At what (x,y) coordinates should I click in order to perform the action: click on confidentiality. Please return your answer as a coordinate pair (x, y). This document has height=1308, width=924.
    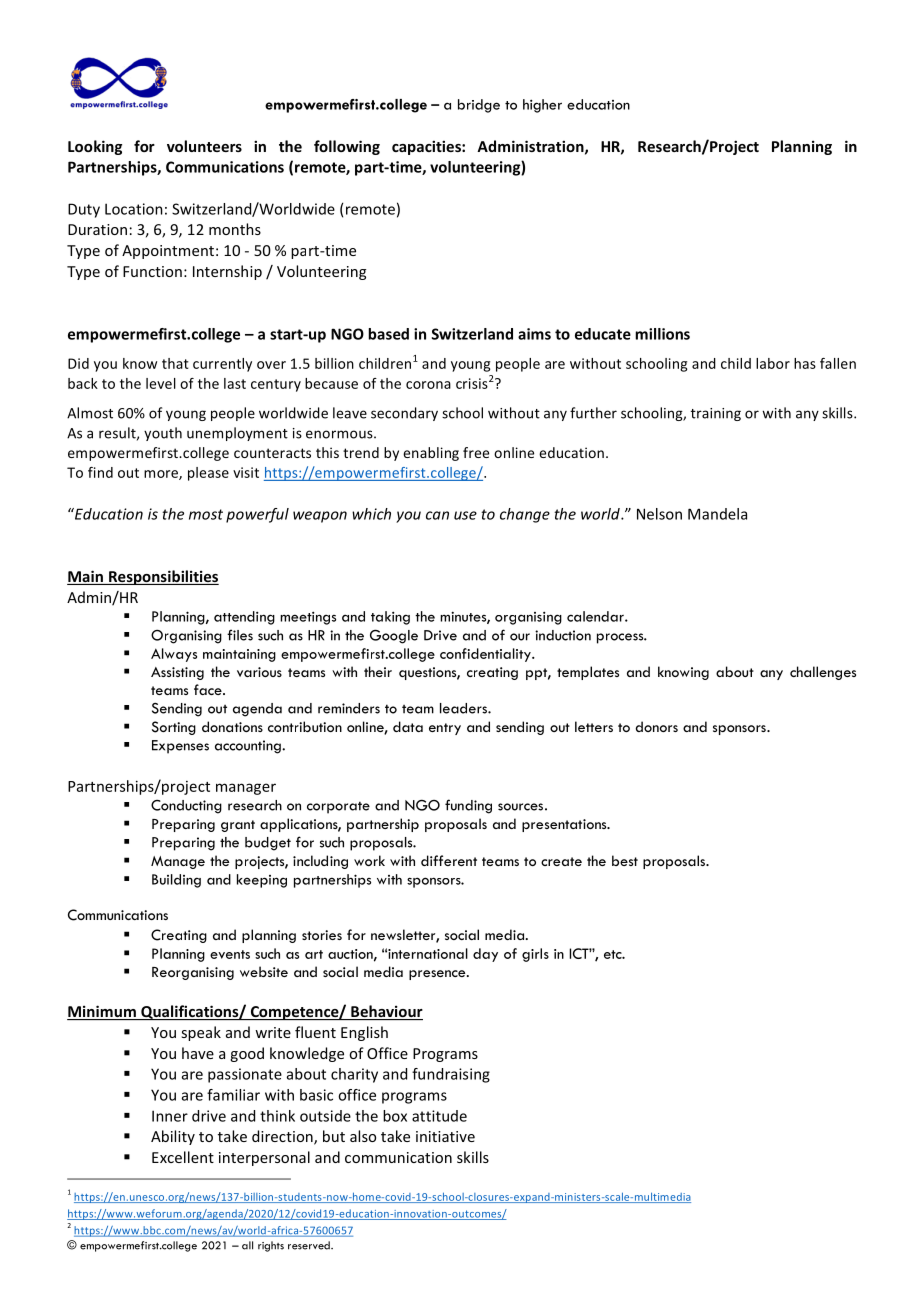
    Looking at the image, I should click on (486, 655).
